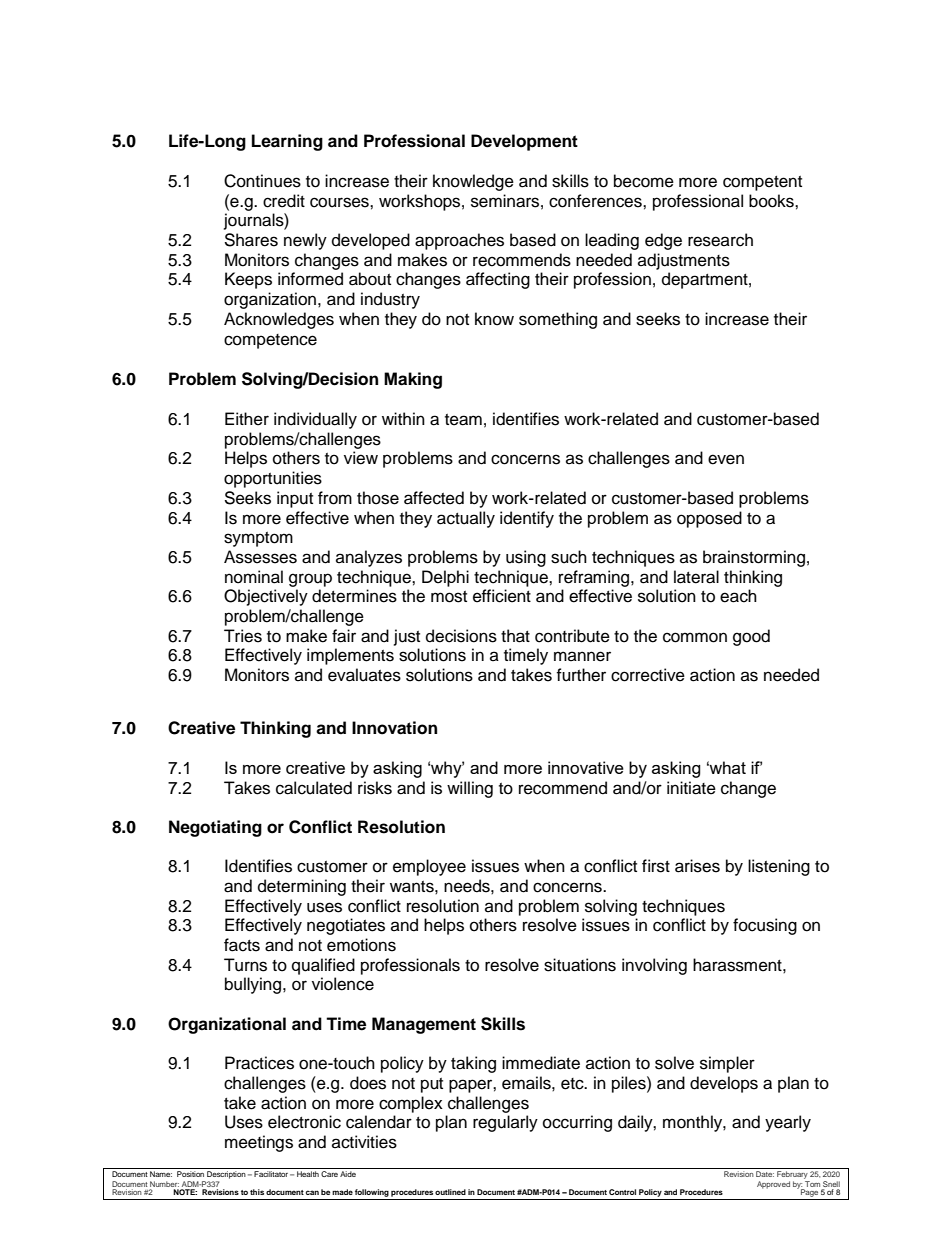 This screenshot has height=1233, width=952. I want to click on Continues, so click(262, 181).
